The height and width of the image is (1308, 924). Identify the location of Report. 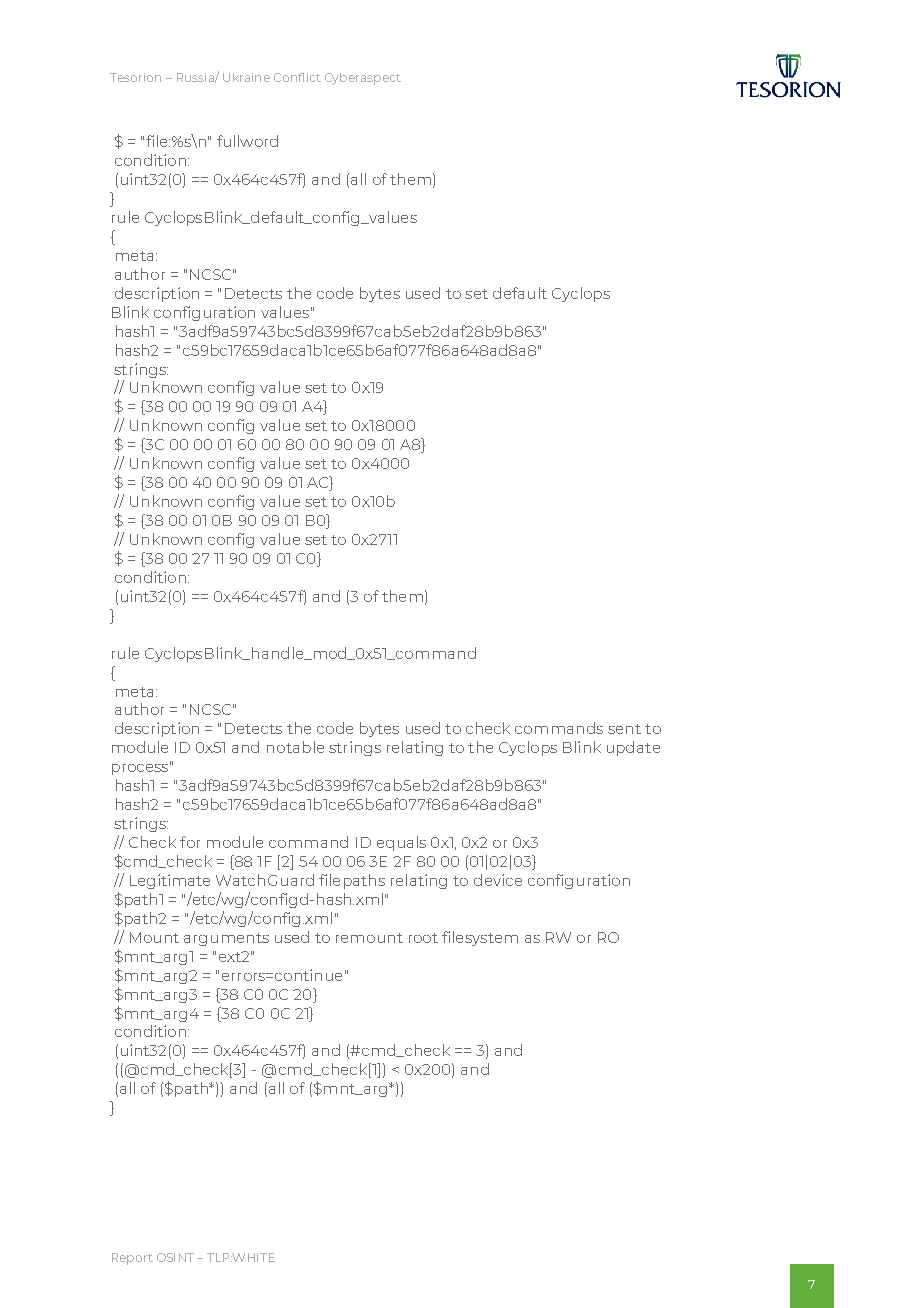
(132, 1259).
